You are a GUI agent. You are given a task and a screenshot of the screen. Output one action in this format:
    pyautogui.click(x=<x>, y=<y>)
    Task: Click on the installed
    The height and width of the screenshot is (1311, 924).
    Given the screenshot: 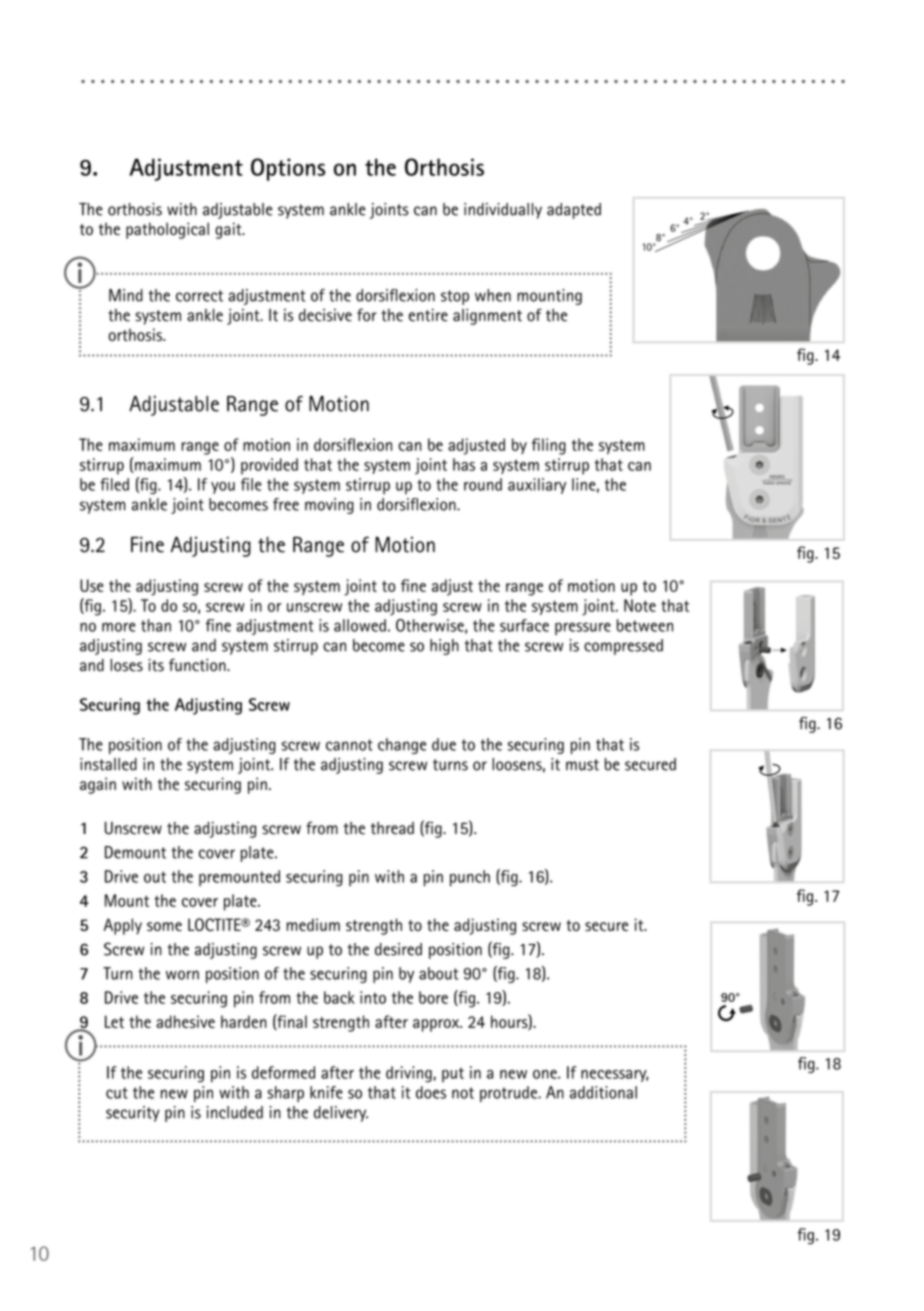 What is the action you would take?
    pyautogui.click(x=108, y=764)
